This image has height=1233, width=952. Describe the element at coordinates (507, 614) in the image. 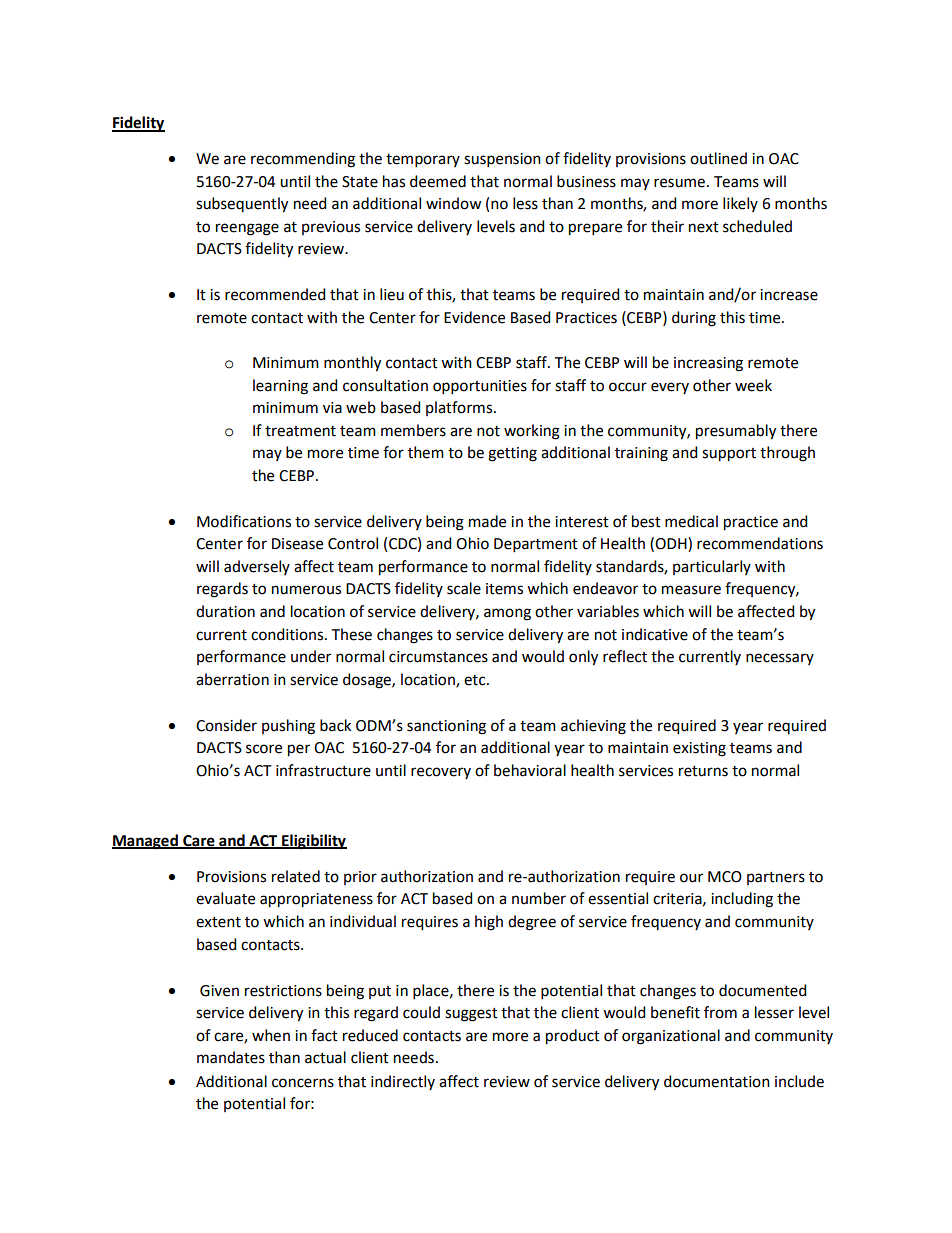

I see `among` at that location.
